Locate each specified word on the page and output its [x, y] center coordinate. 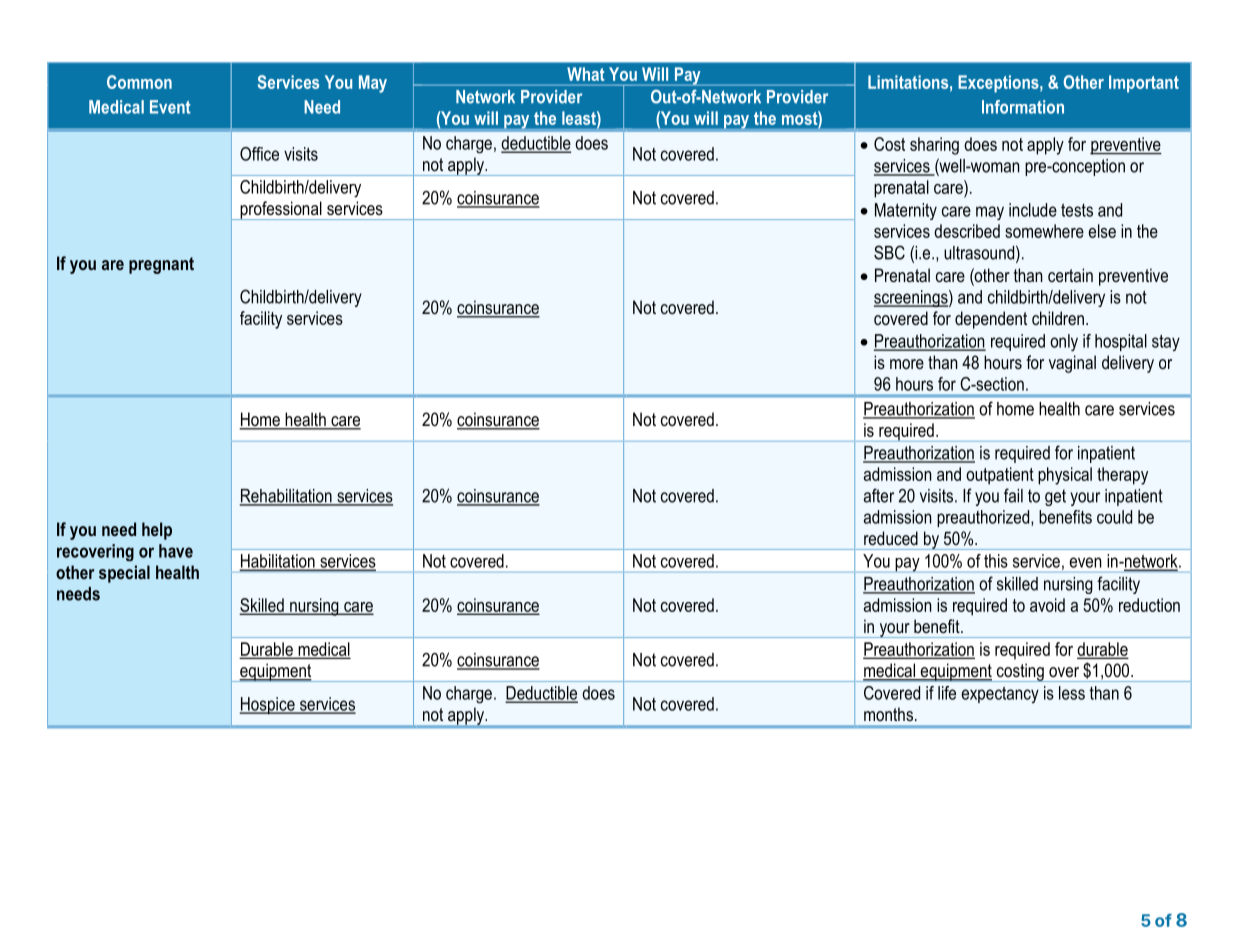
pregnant [161, 265]
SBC [889, 252]
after [879, 495]
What [585, 74]
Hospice [268, 706]
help [157, 531]
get [1055, 497]
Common [139, 82]
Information [1023, 107]
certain [1070, 275]
